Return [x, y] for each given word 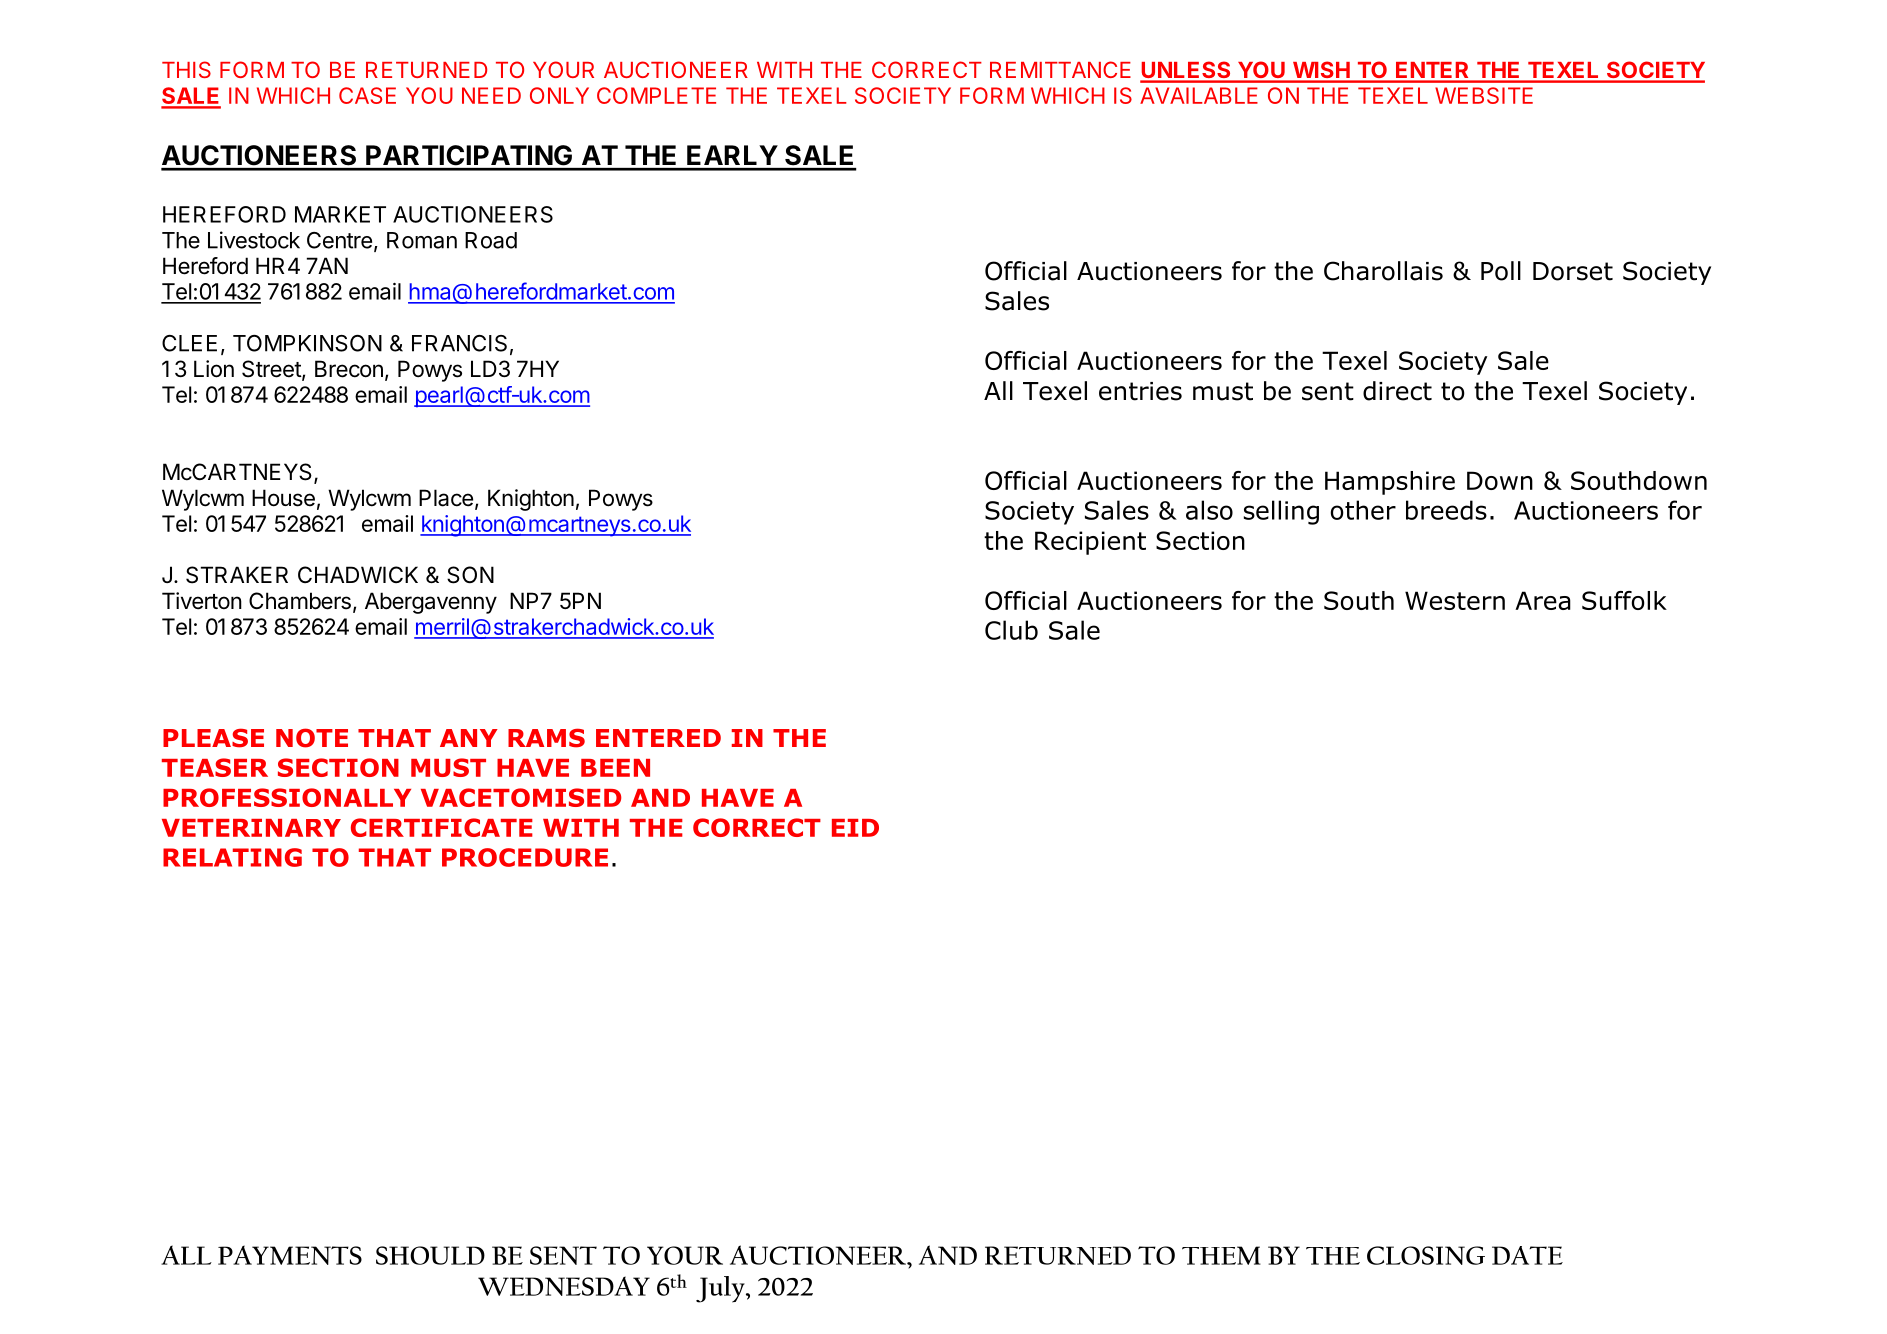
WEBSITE [1484, 95]
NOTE [312, 738]
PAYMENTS [290, 1255]
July [721, 1289]
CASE [367, 95]
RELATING [232, 857]
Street [272, 370]
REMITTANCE [1060, 69]
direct [1397, 391]
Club [1011, 630]
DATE [1527, 1255]
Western [1455, 600]
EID [855, 828]
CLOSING [1426, 1255]
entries [1140, 391]
